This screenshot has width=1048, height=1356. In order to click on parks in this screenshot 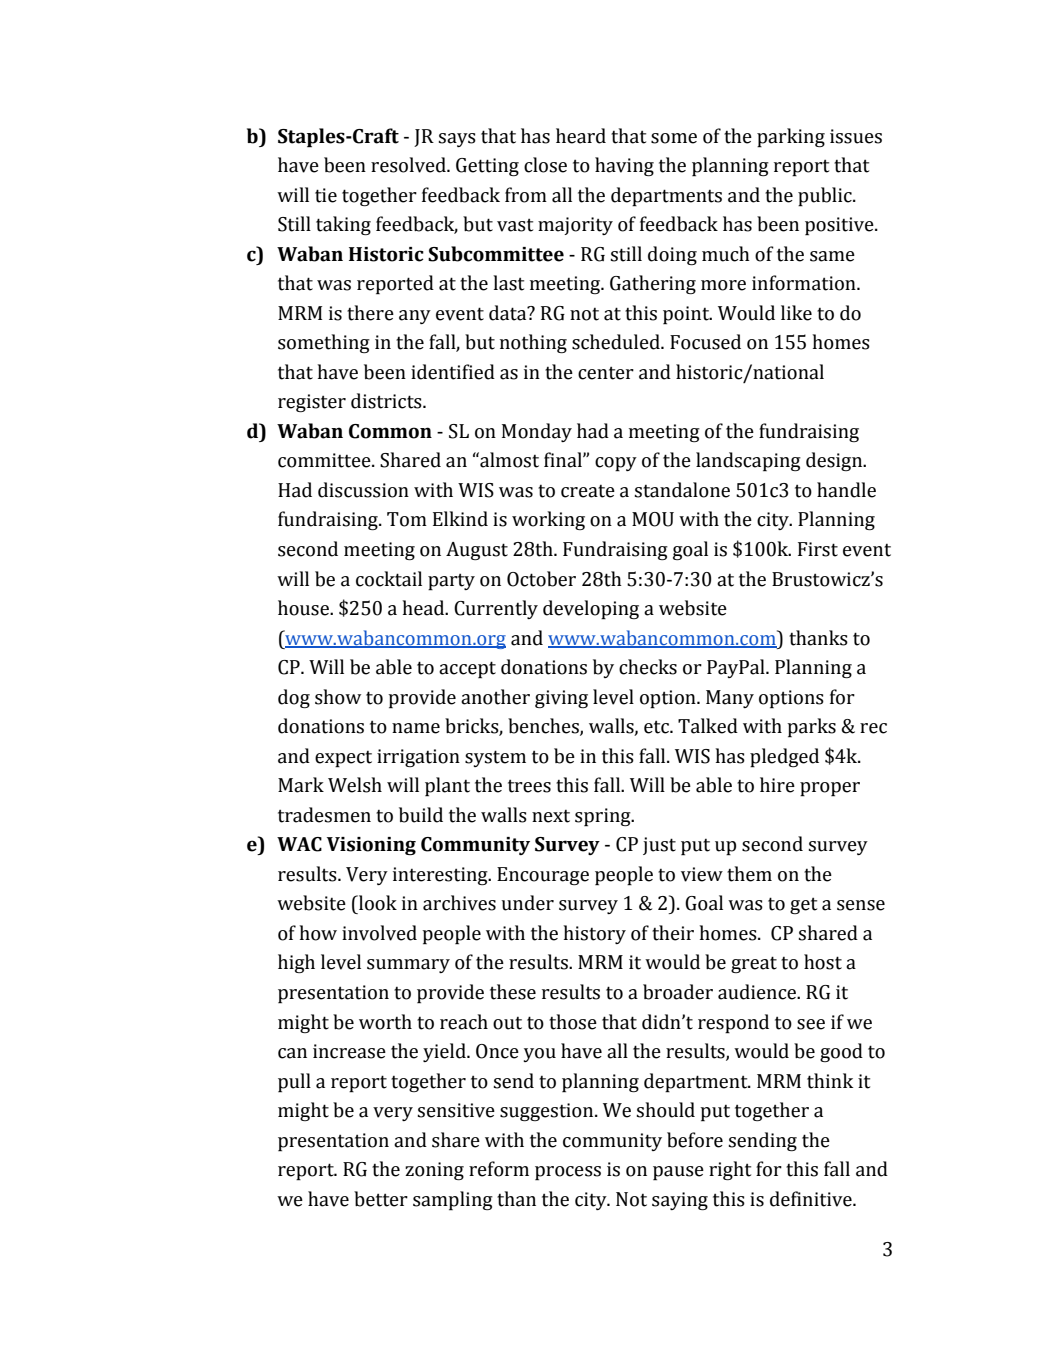, I will do `click(811, 728)`.
